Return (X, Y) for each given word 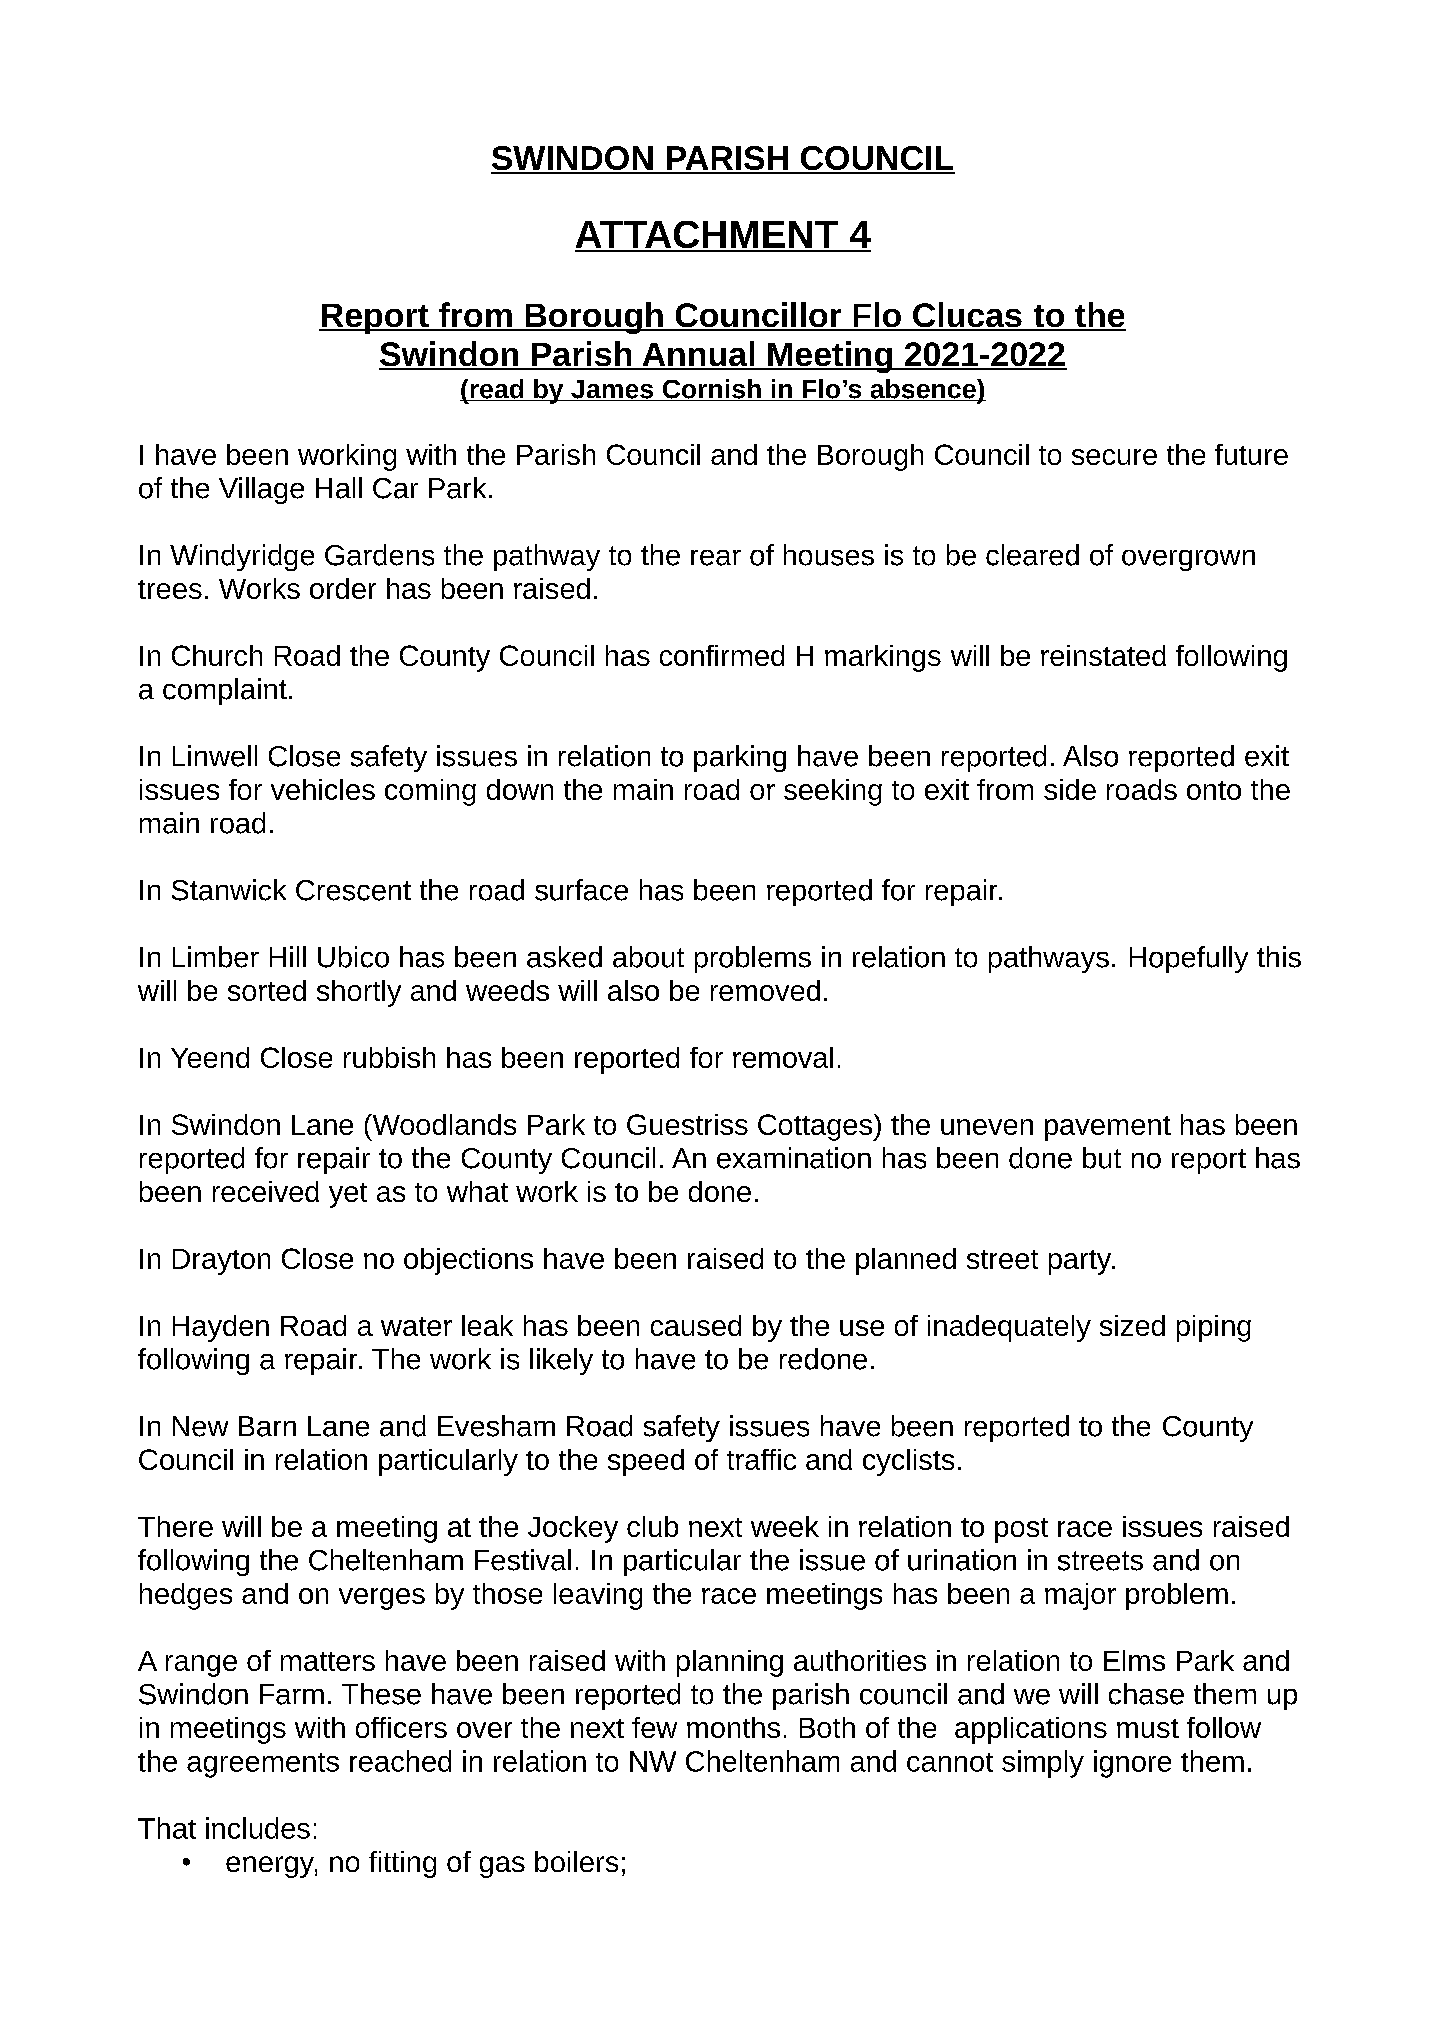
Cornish (711, 390)
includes (258, 1828)
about (648, 957)
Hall (339, 488)
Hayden (221, 1328)
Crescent (353, 890)
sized (1132, 1325)
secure (1114, 457)
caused (696, 1325)
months (733, 1727)
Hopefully (1189, 959)
